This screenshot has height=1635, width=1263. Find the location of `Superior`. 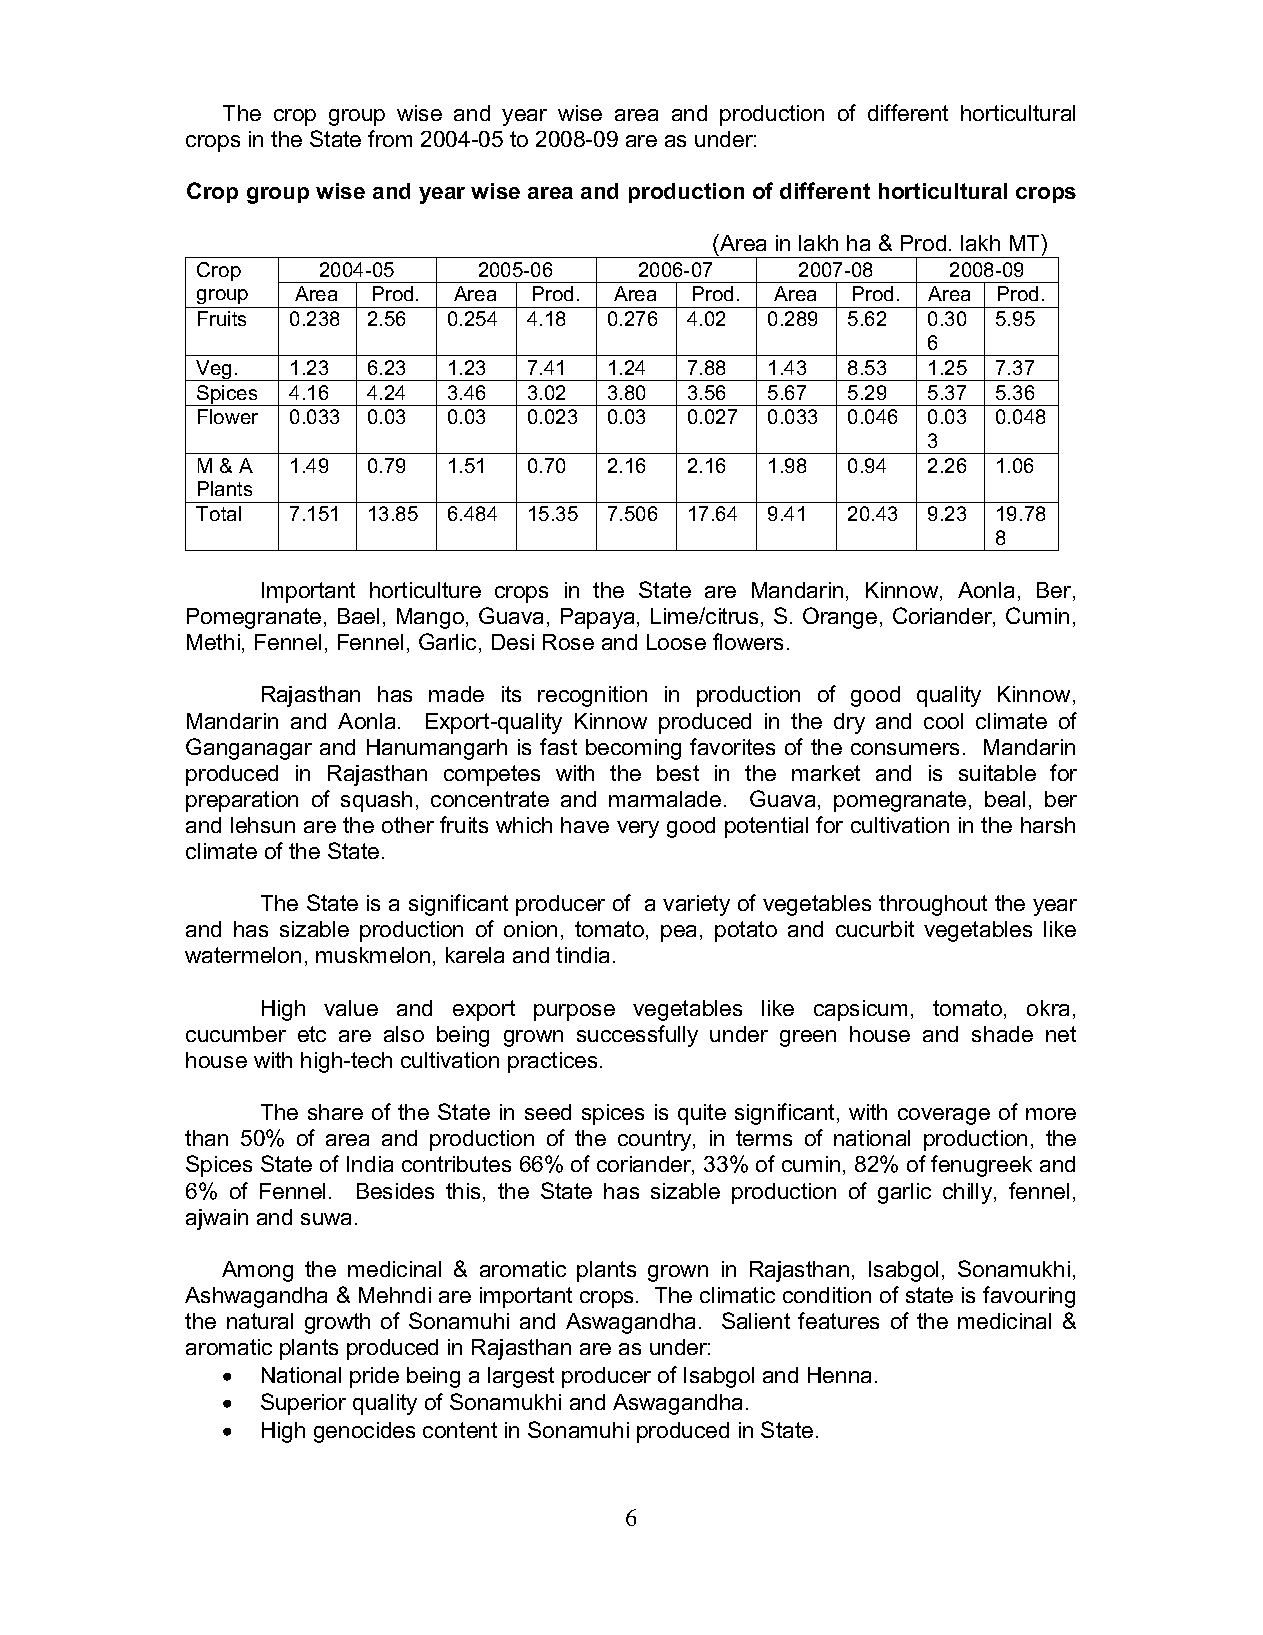

Superior is located at coordinates (303, 1404).
